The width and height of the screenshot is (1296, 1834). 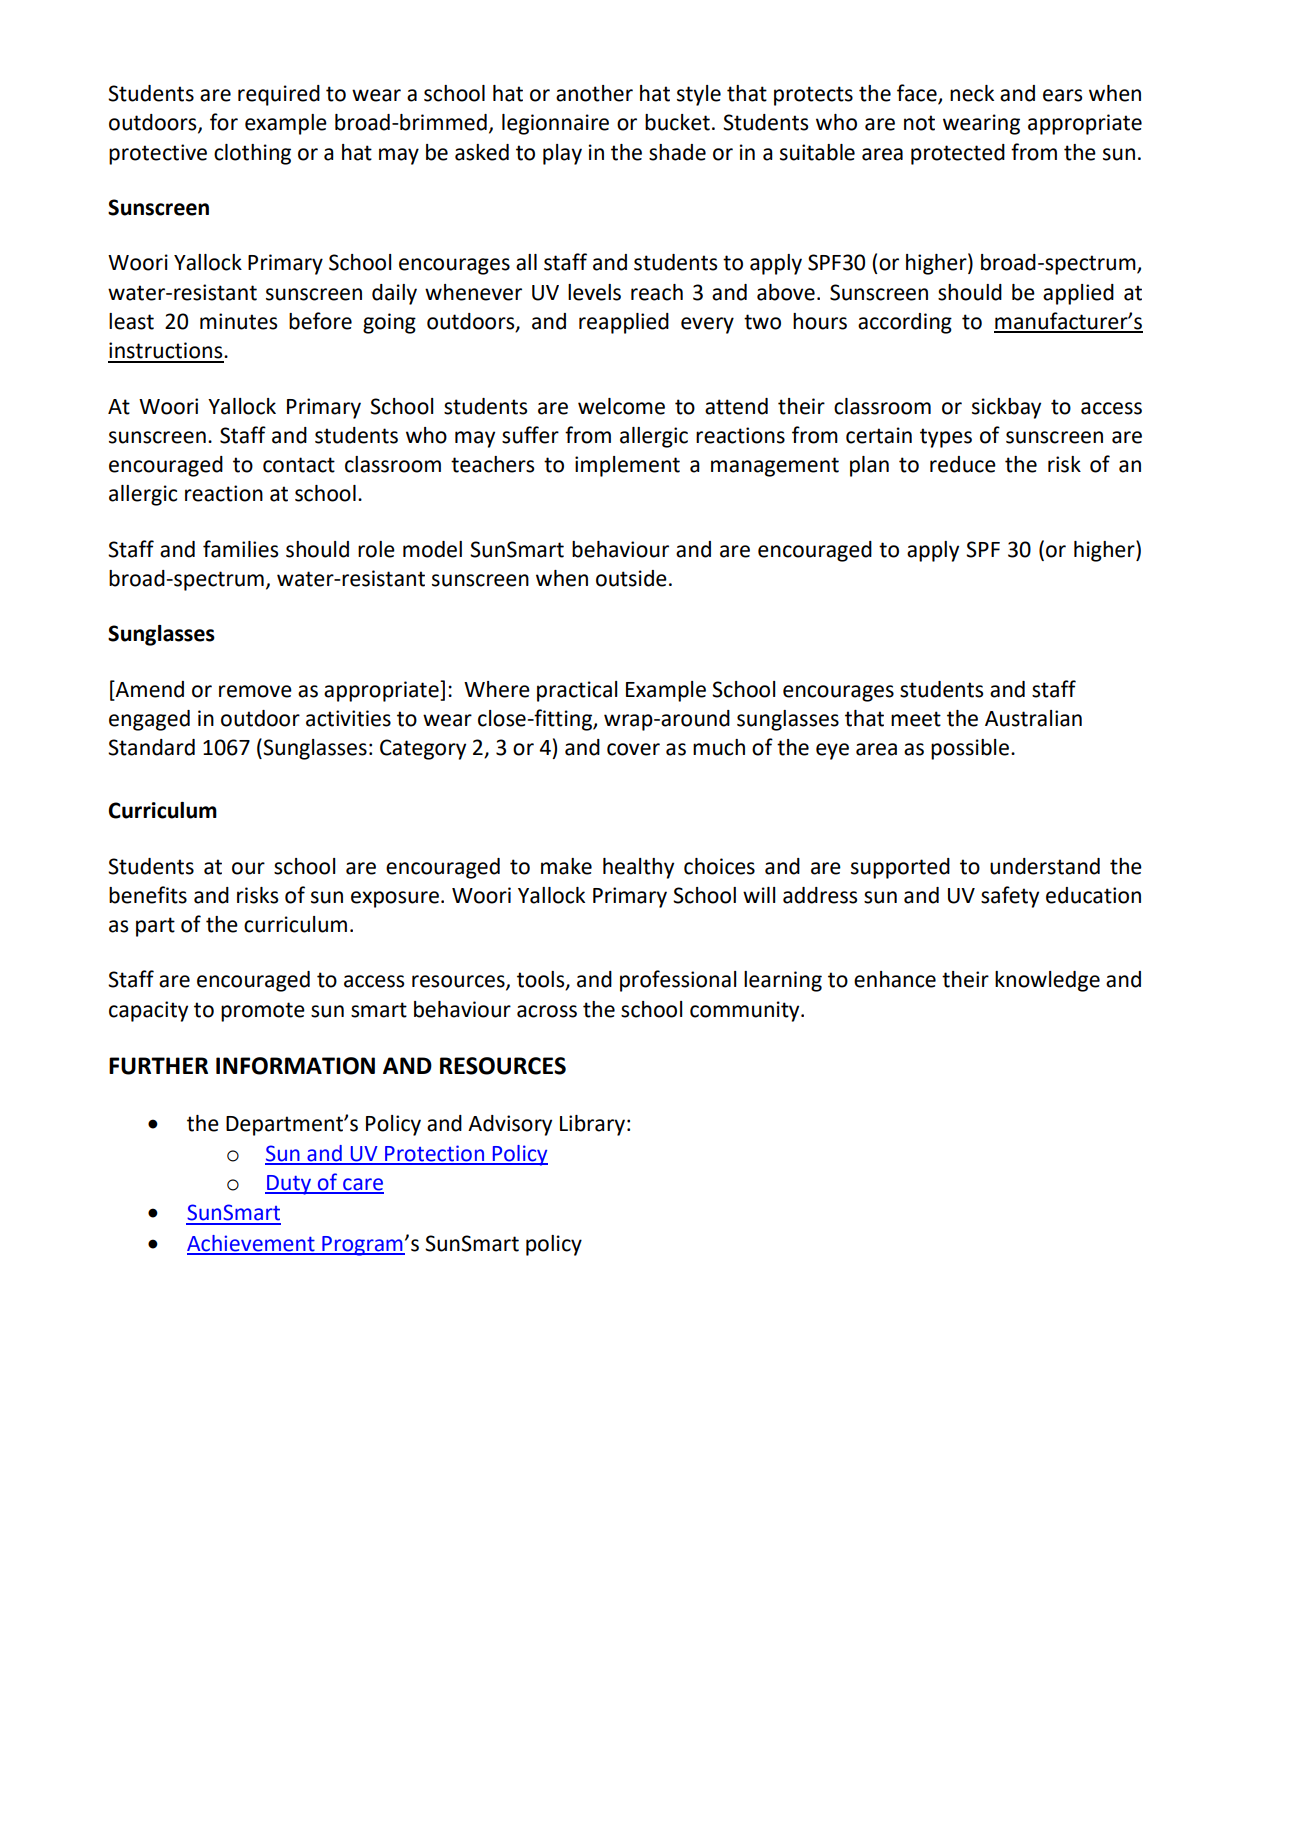 I want to click on promote, so click(x=263, y=1012).
